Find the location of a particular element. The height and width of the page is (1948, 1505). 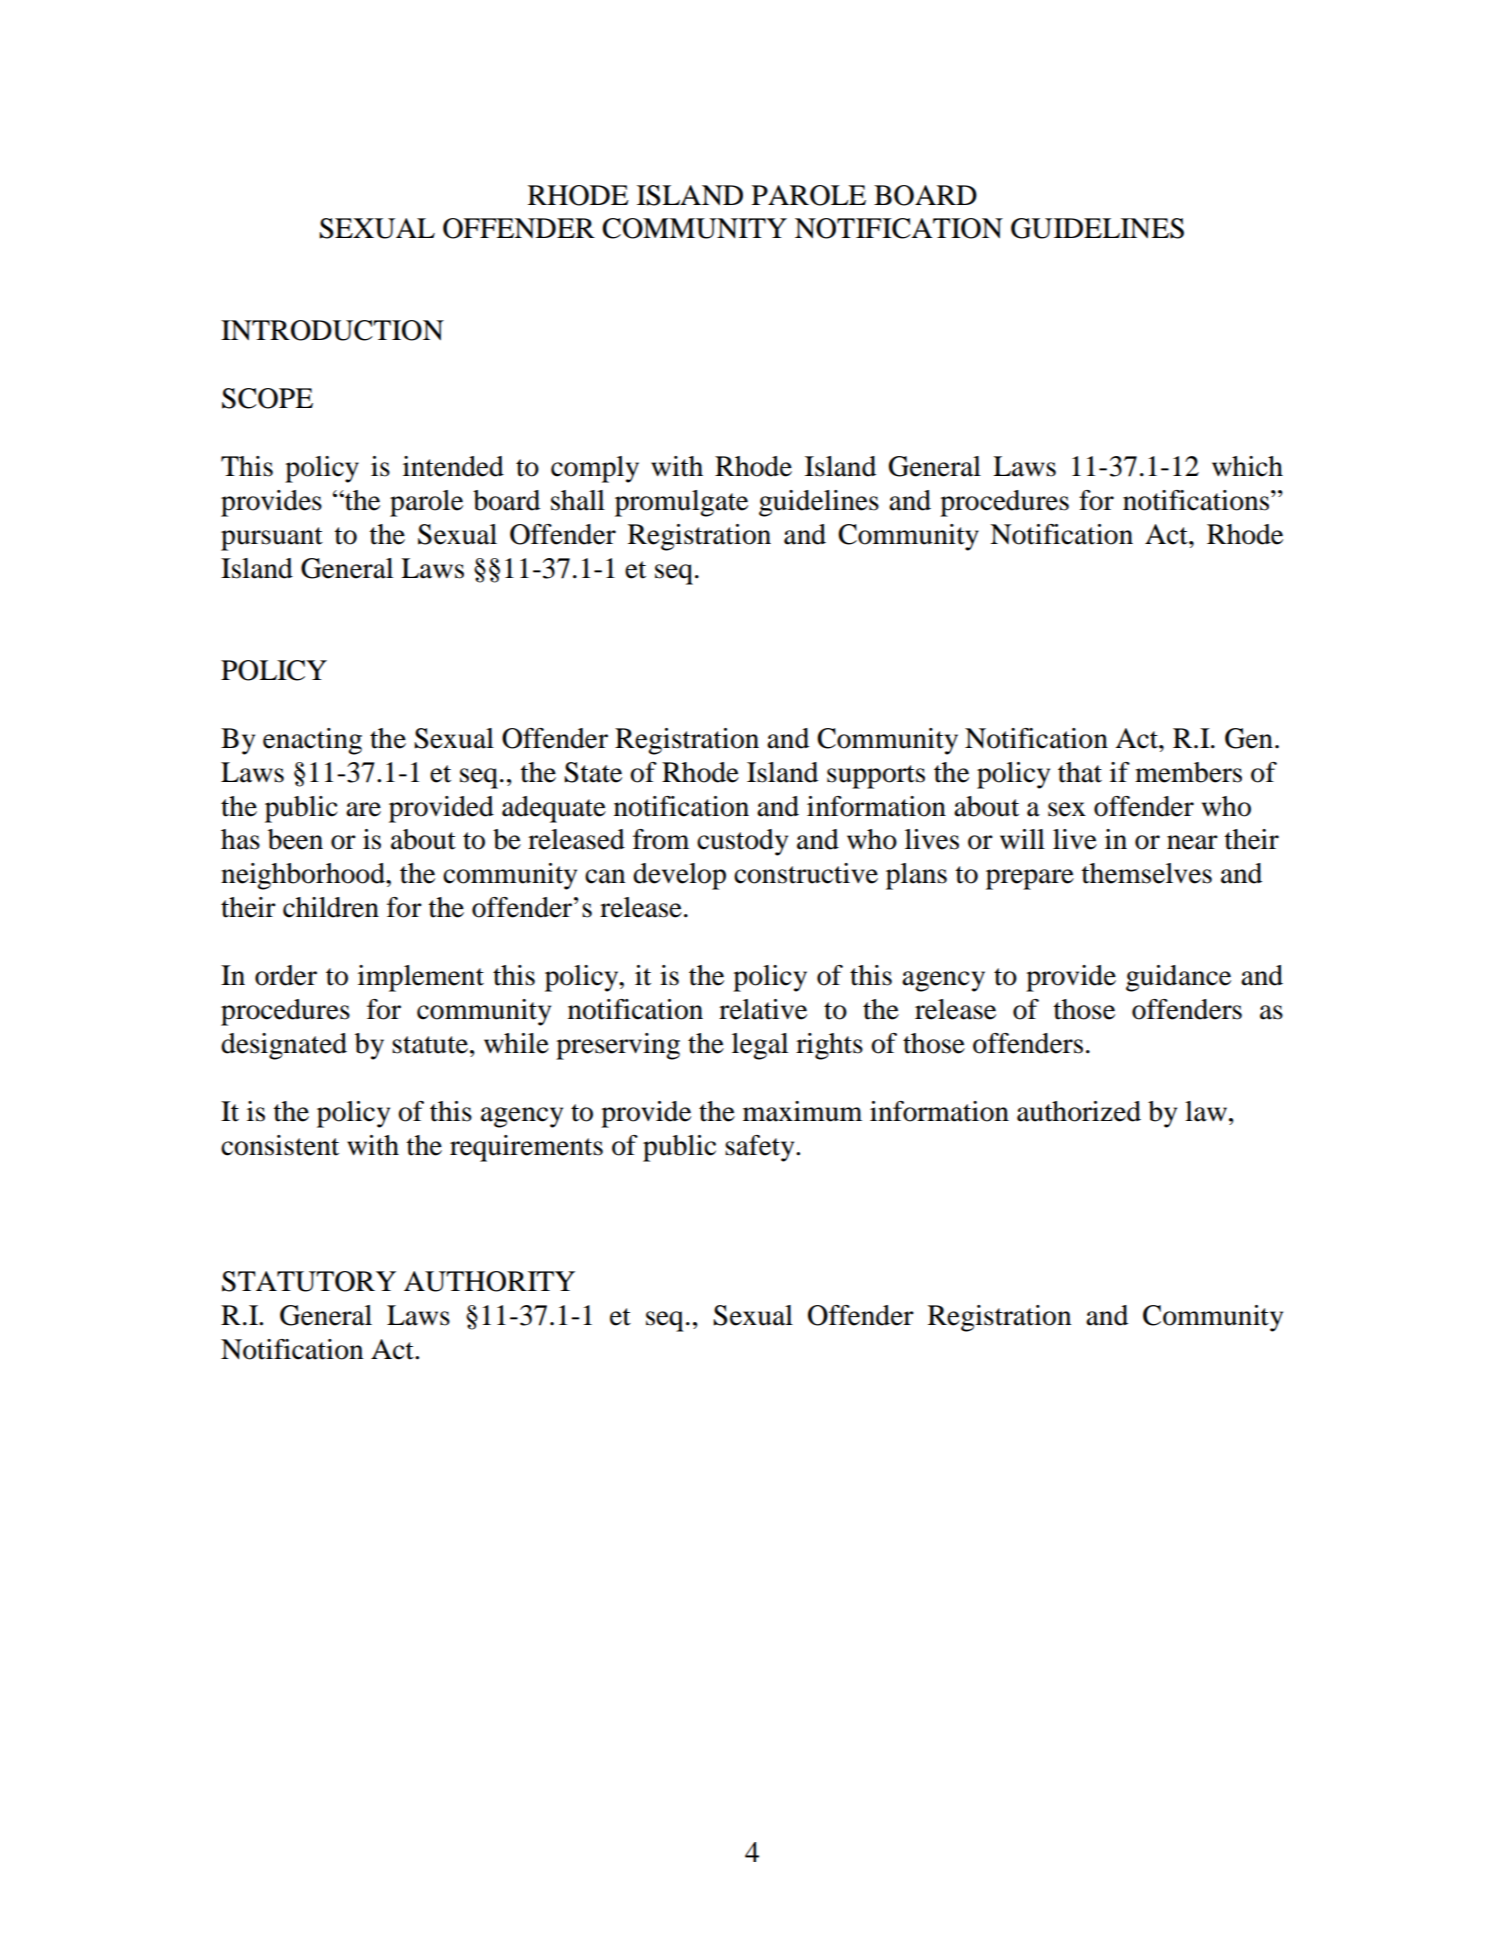

that is located at coordinates (1080, 772).
